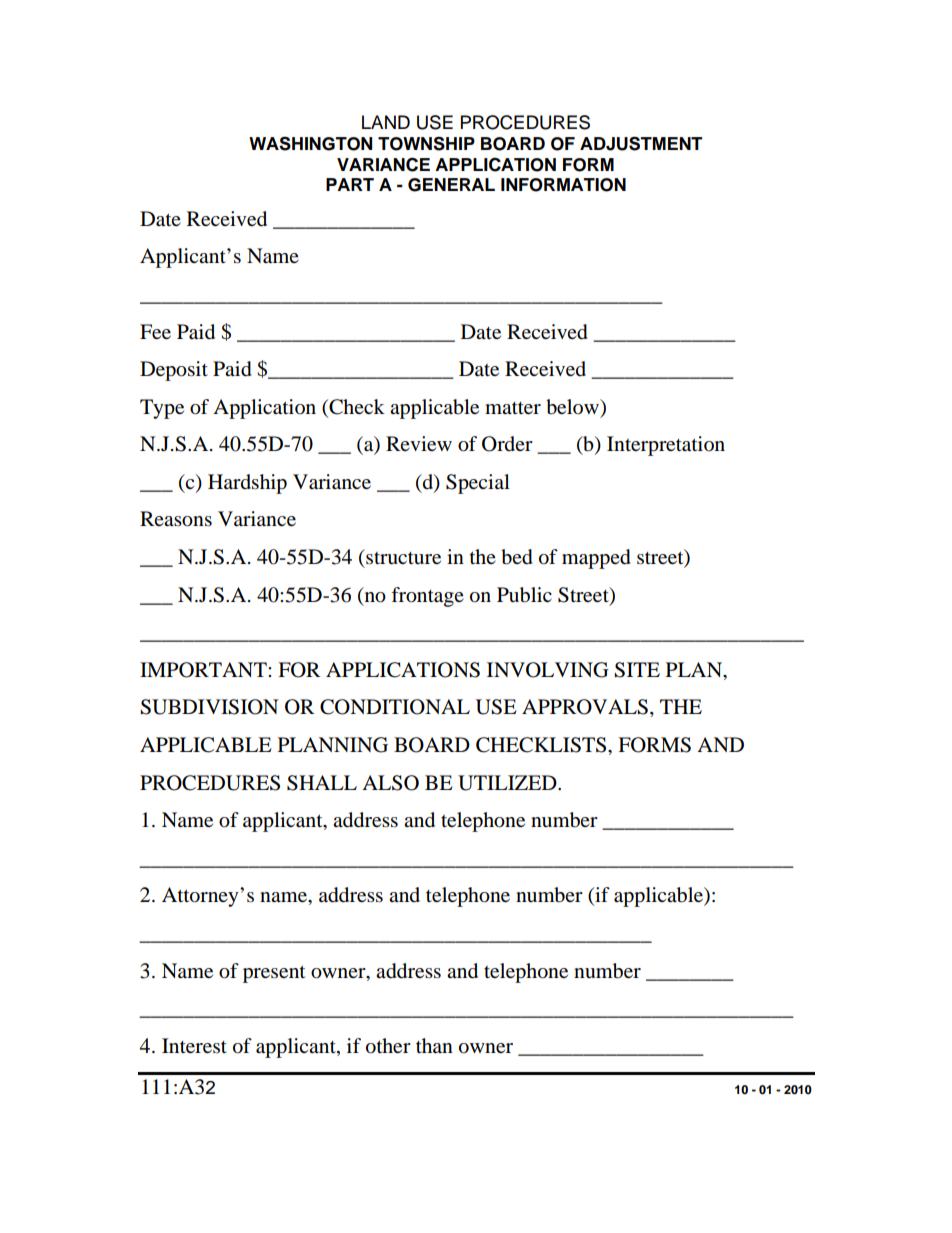 The height and width of the document is (1233, 952). What do you see at coordinates (194, 1046) in the document?
I see `Interest` at bounding box center [194, 1046].
